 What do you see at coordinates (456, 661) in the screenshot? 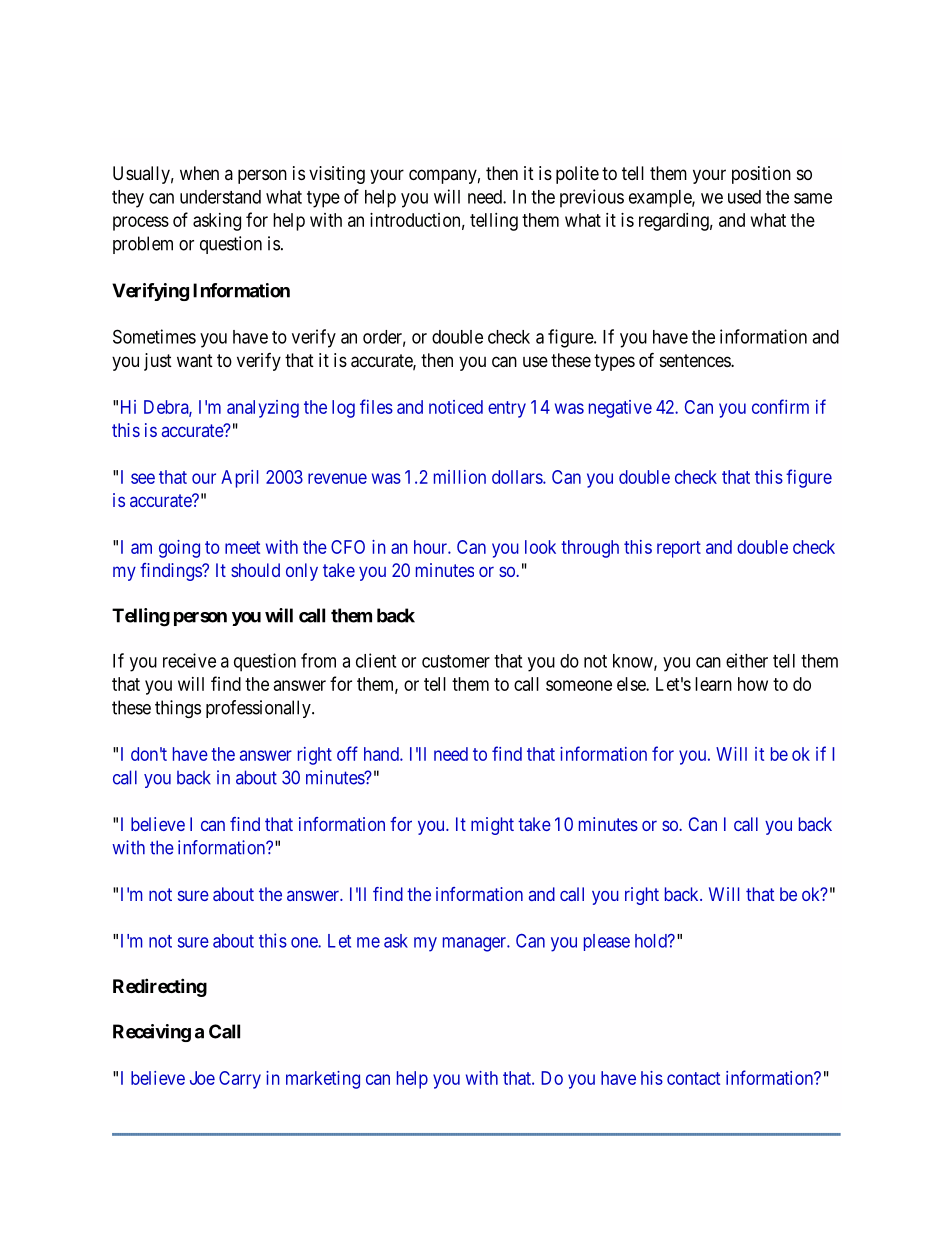
I see `customer` at bounding box center [456, 661].
